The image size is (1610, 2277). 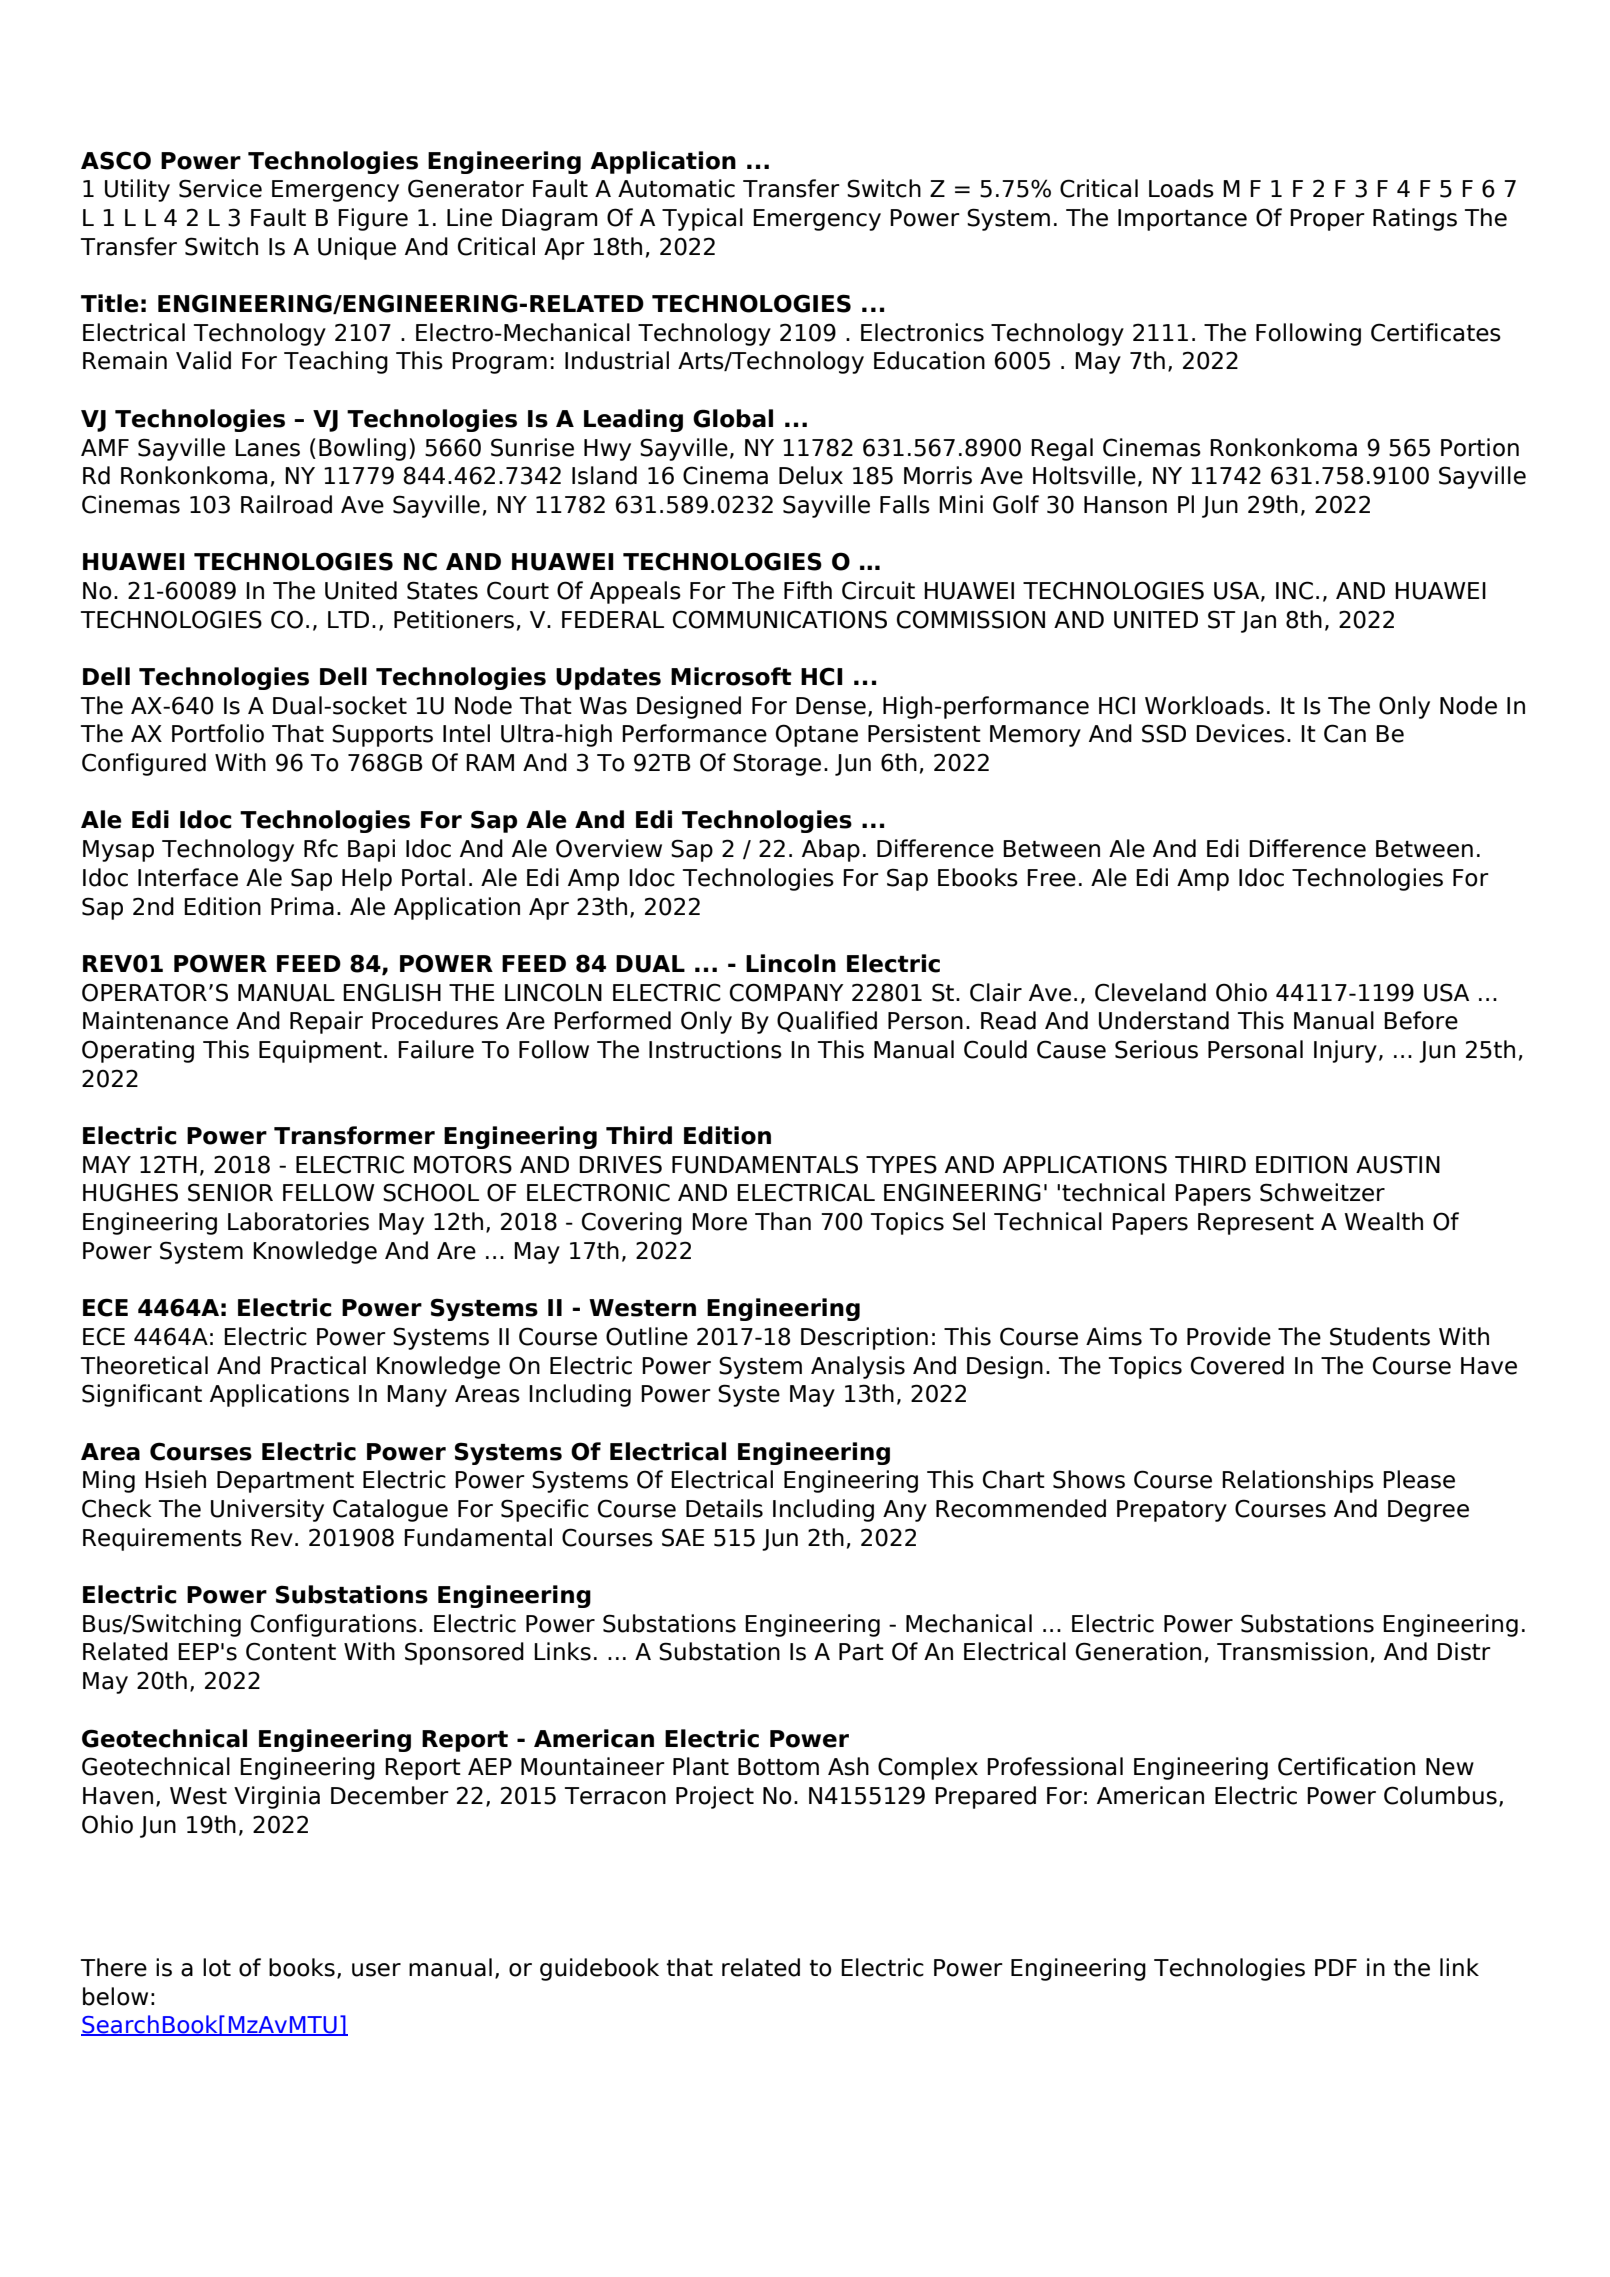 I want to click on Details, so click(x=724, y=1508).
